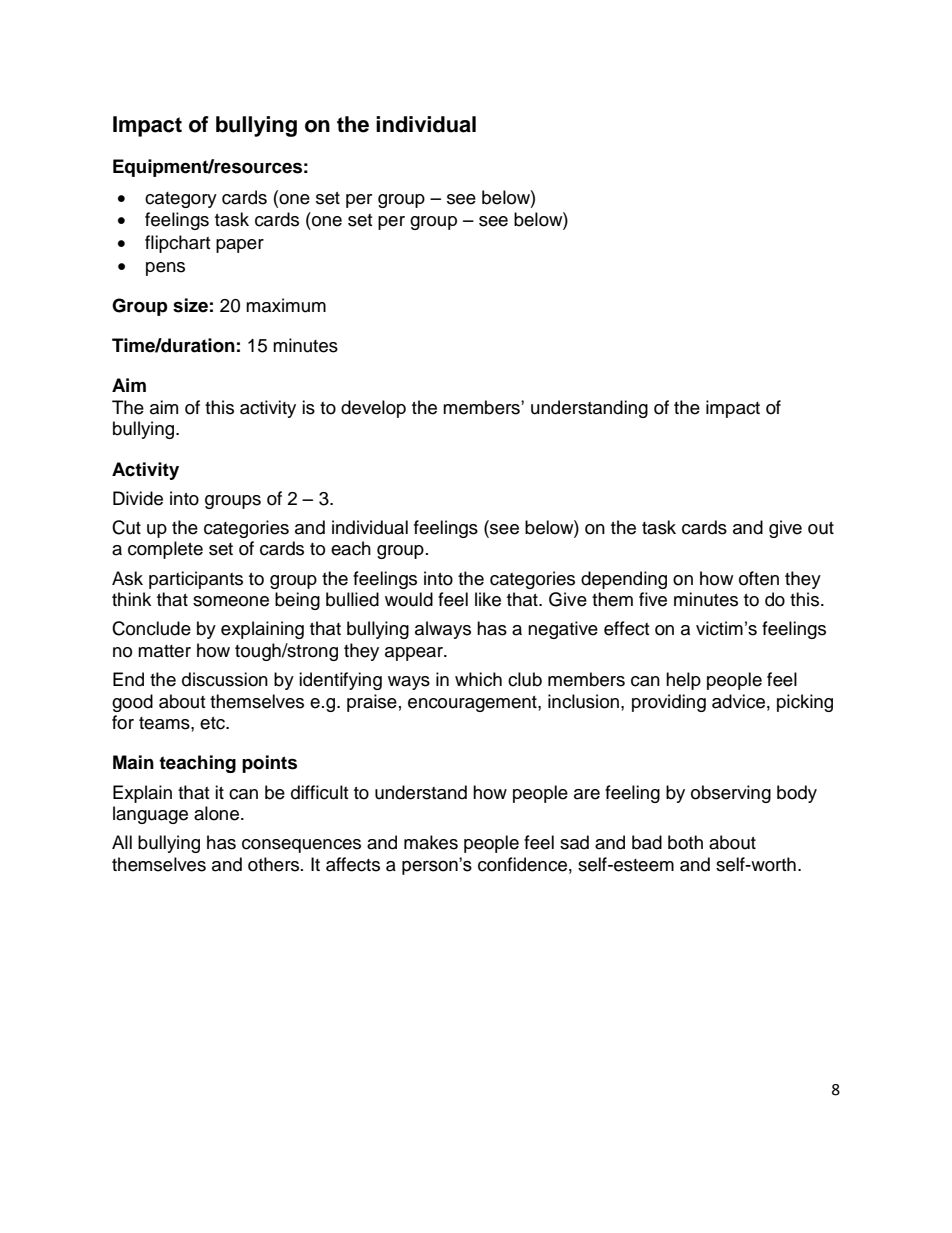  Describe the element at coordinates (685, 842) in the screenshot. I see `both` at that location.
